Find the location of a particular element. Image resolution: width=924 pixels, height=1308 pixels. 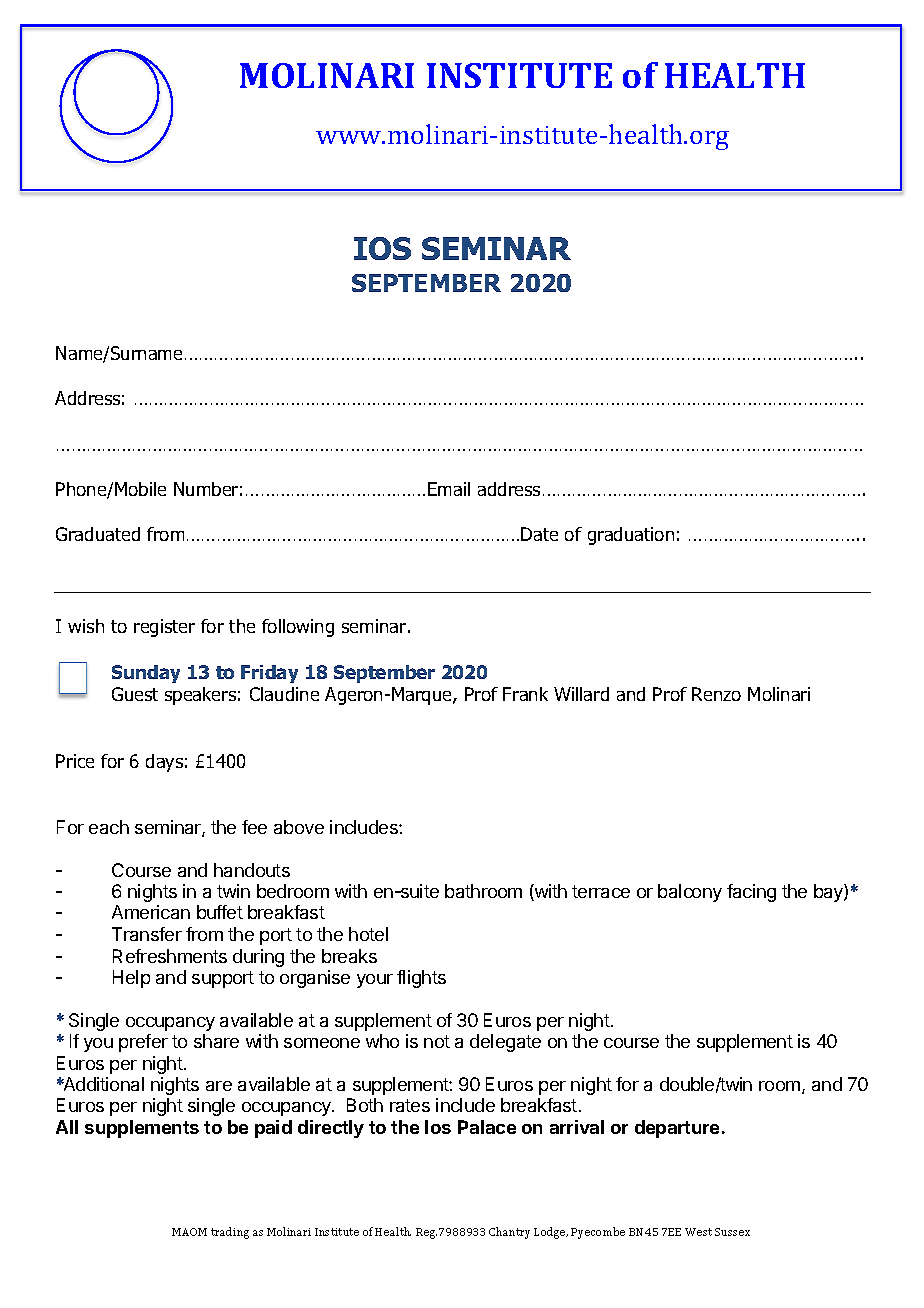

facing is located at coordinates (751, 893).
